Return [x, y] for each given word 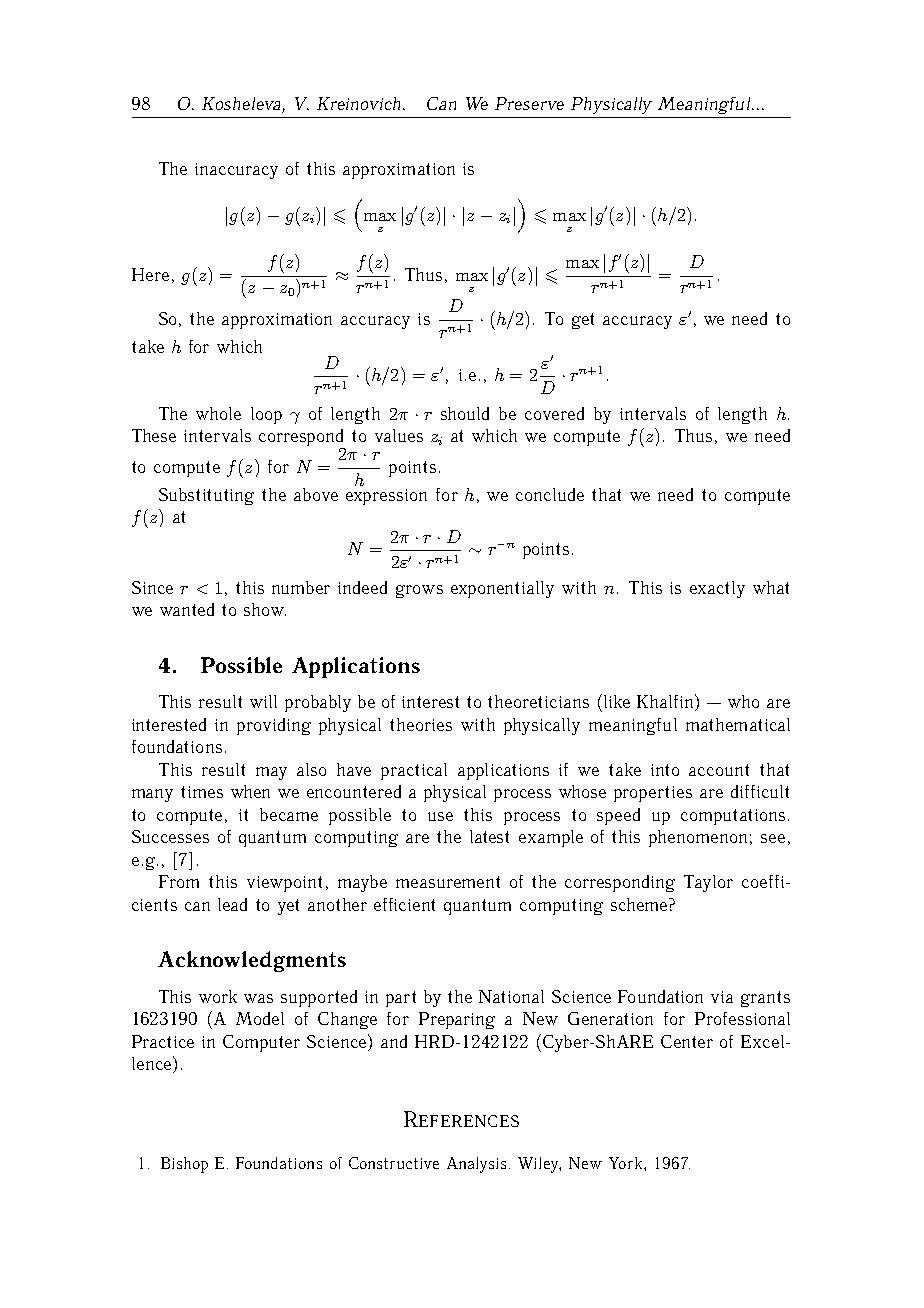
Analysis [476, 1165]
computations [733, 817]
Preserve [529, 103]
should [465, 413]
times [202, 792]
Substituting [206, 496]
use [440, 816]
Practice [163, 1041]
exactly [717, 589]
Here [150, 274]
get [583, 321]
